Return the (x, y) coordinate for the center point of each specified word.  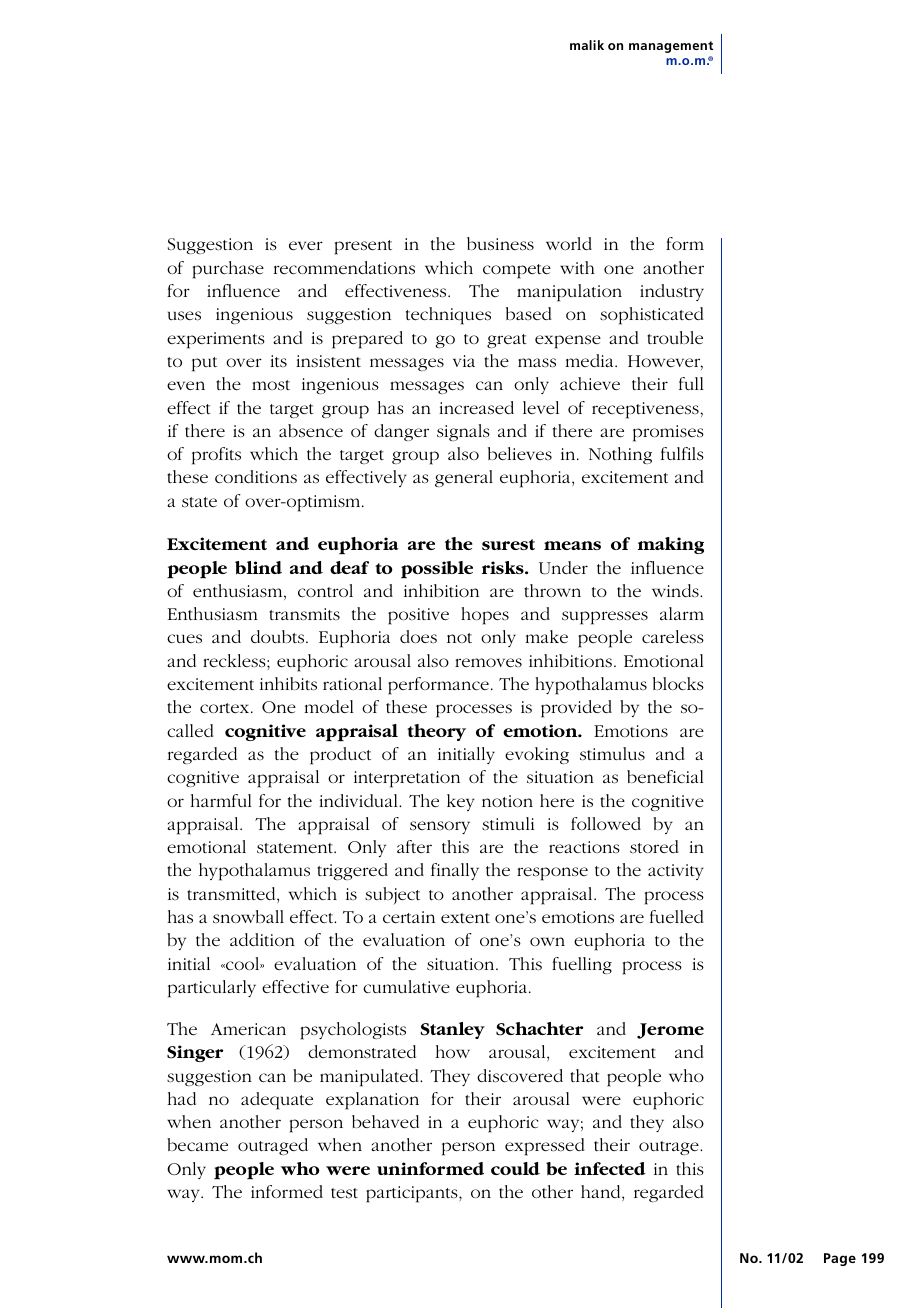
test (344, 1193)
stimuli (508, 824)
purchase (228, 270)
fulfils (682, 453)
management (671, 47)
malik (587, 45)
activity (676, 872)
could (515, 1168)
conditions (256, 477)
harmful (221, 800)
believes (520, 453)
